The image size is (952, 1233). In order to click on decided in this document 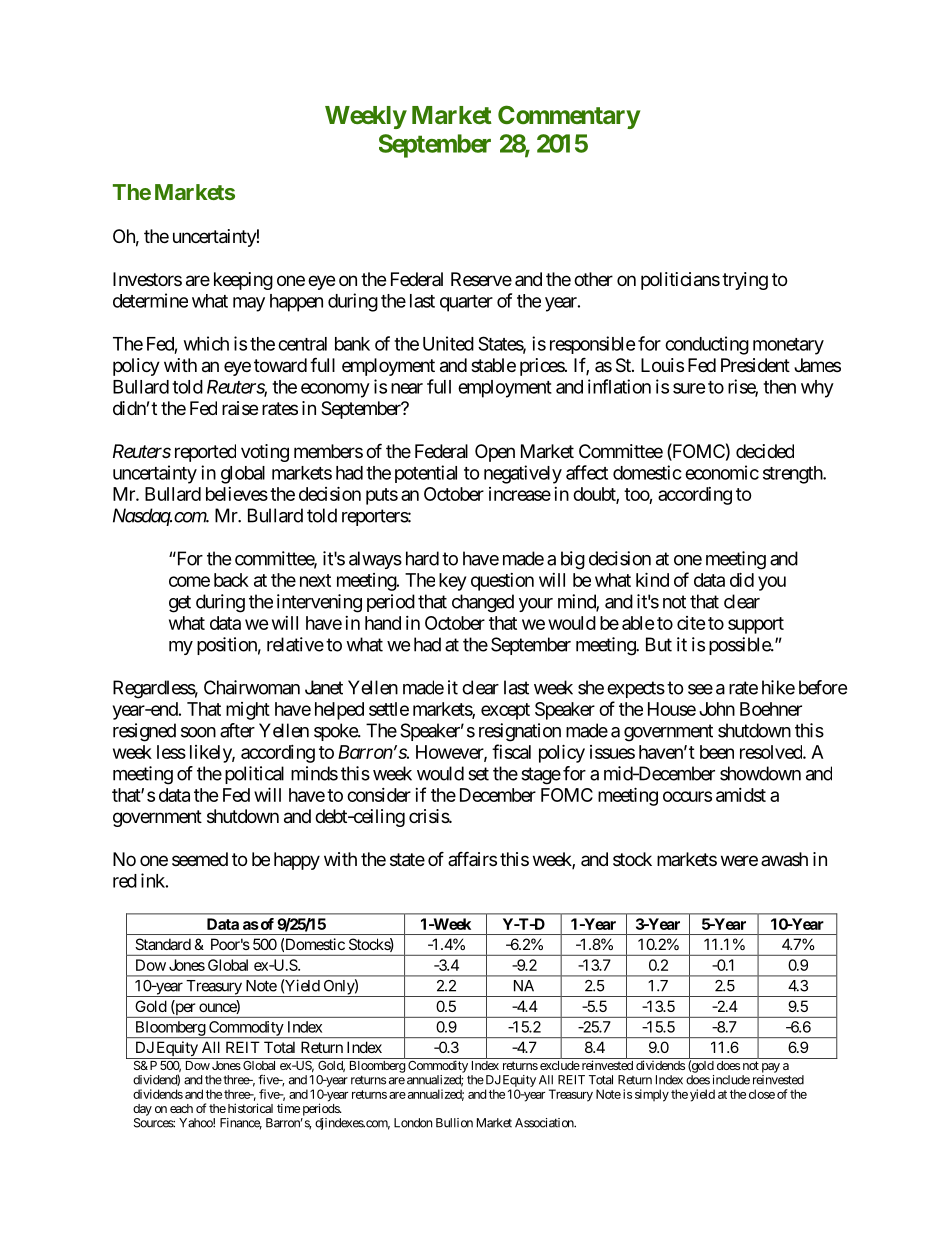, I will do `click(765, 451)`.
